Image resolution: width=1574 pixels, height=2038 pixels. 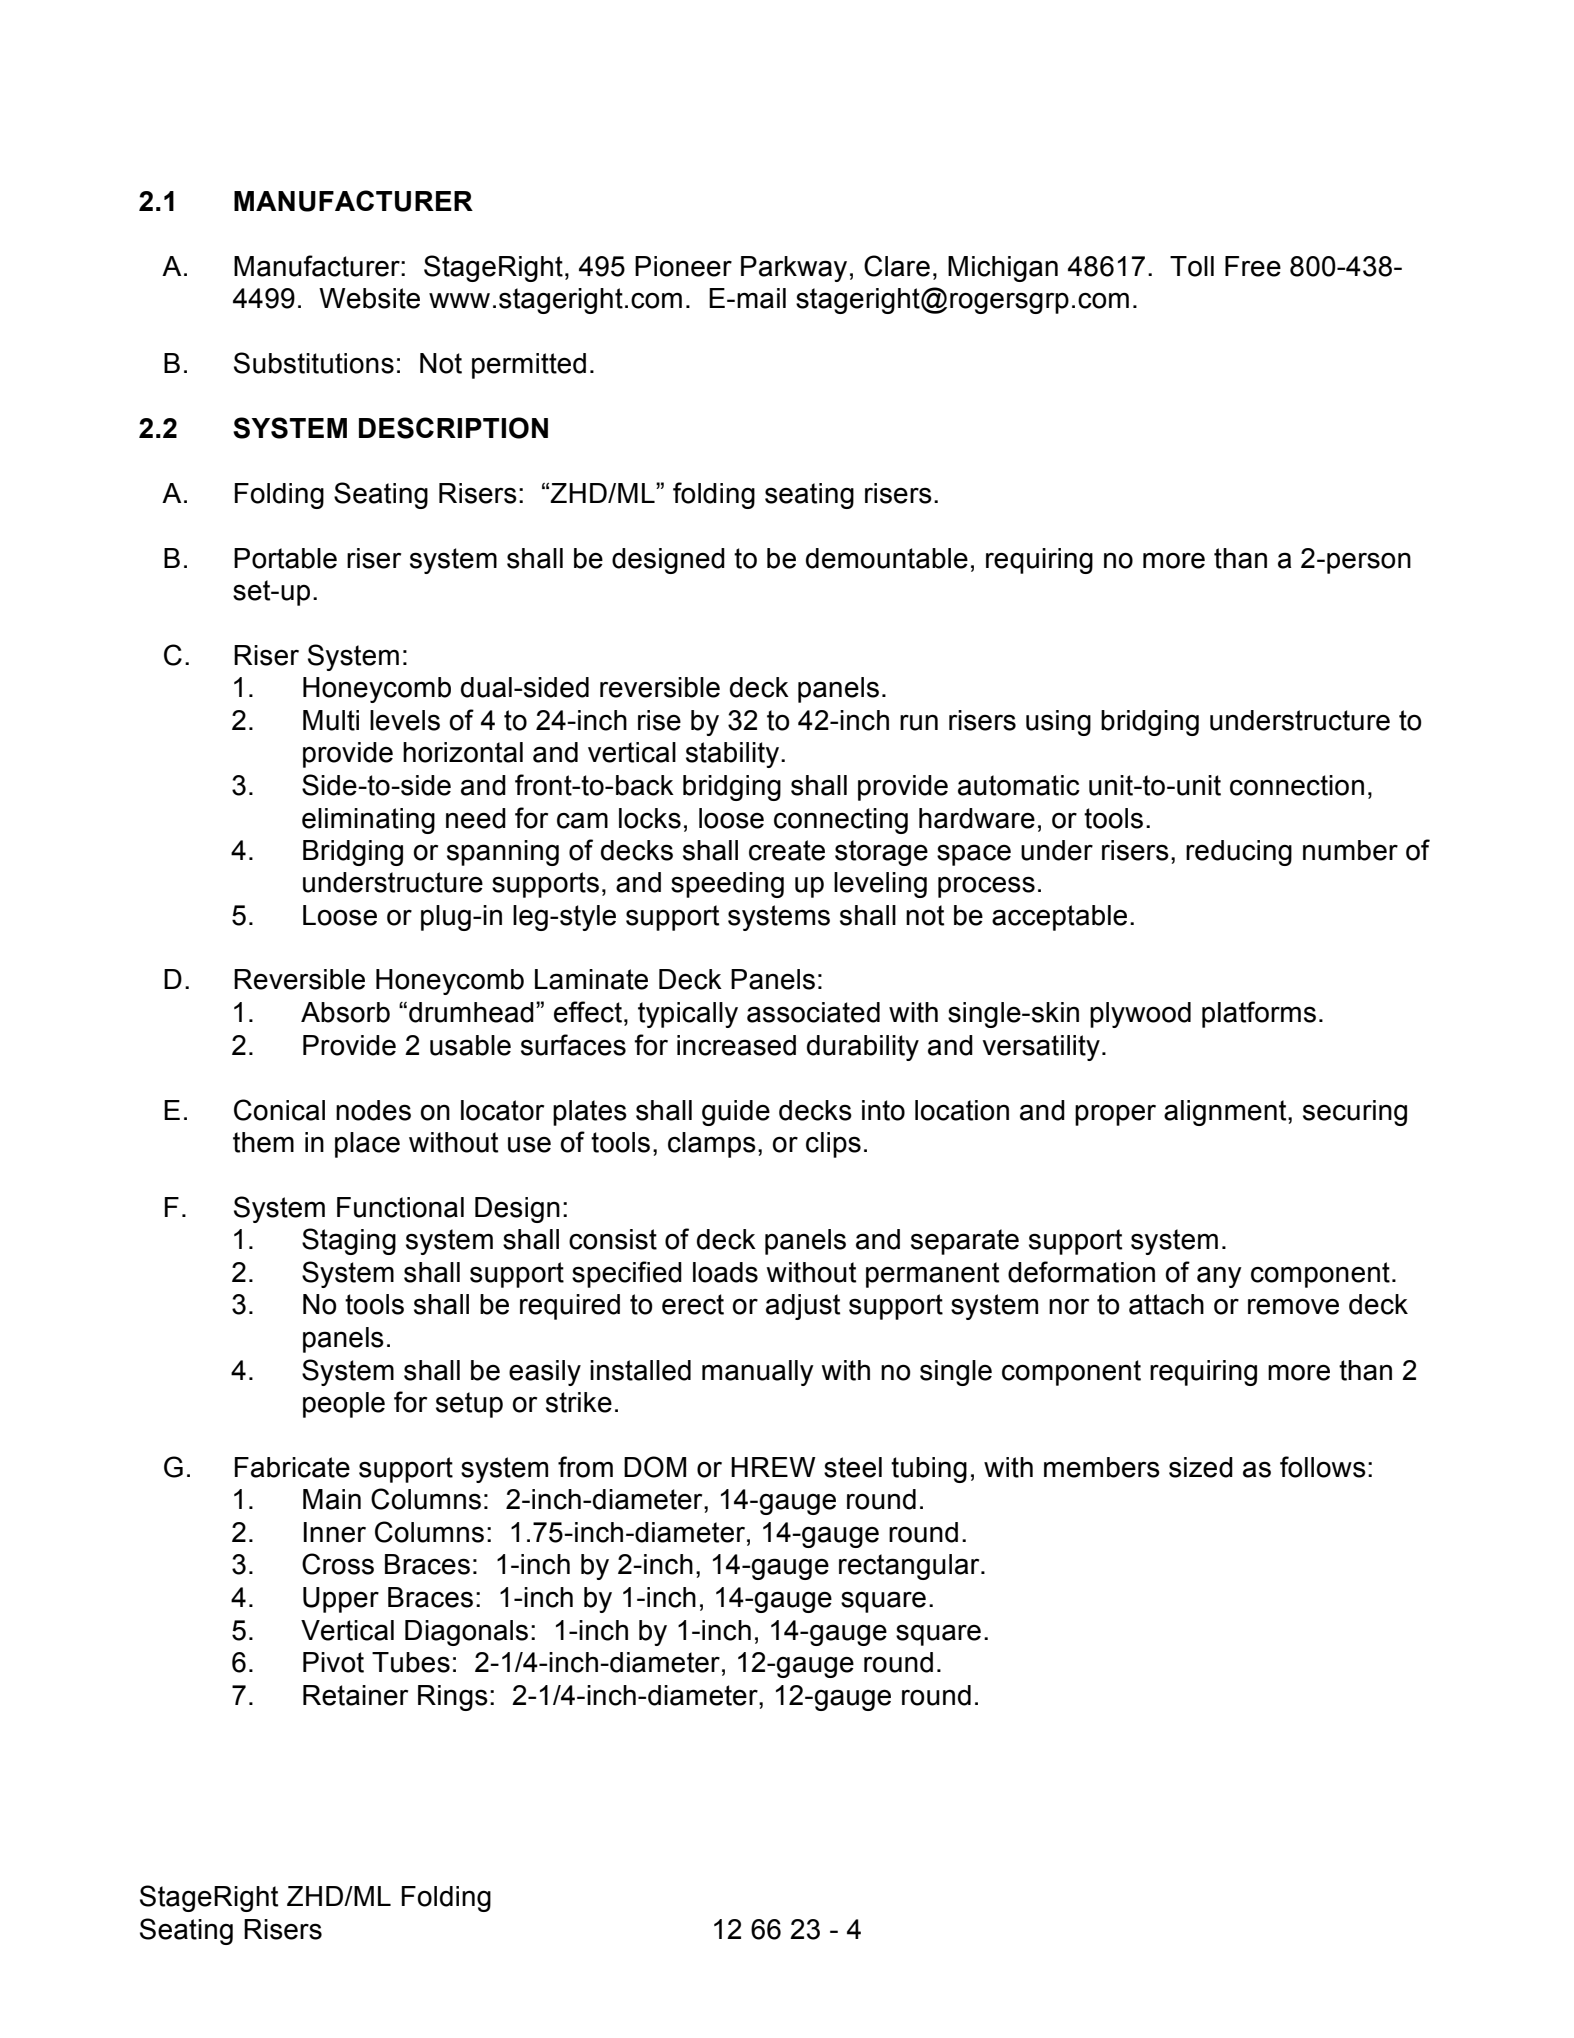 I want to click on Website, so click(x=369, y=298).
